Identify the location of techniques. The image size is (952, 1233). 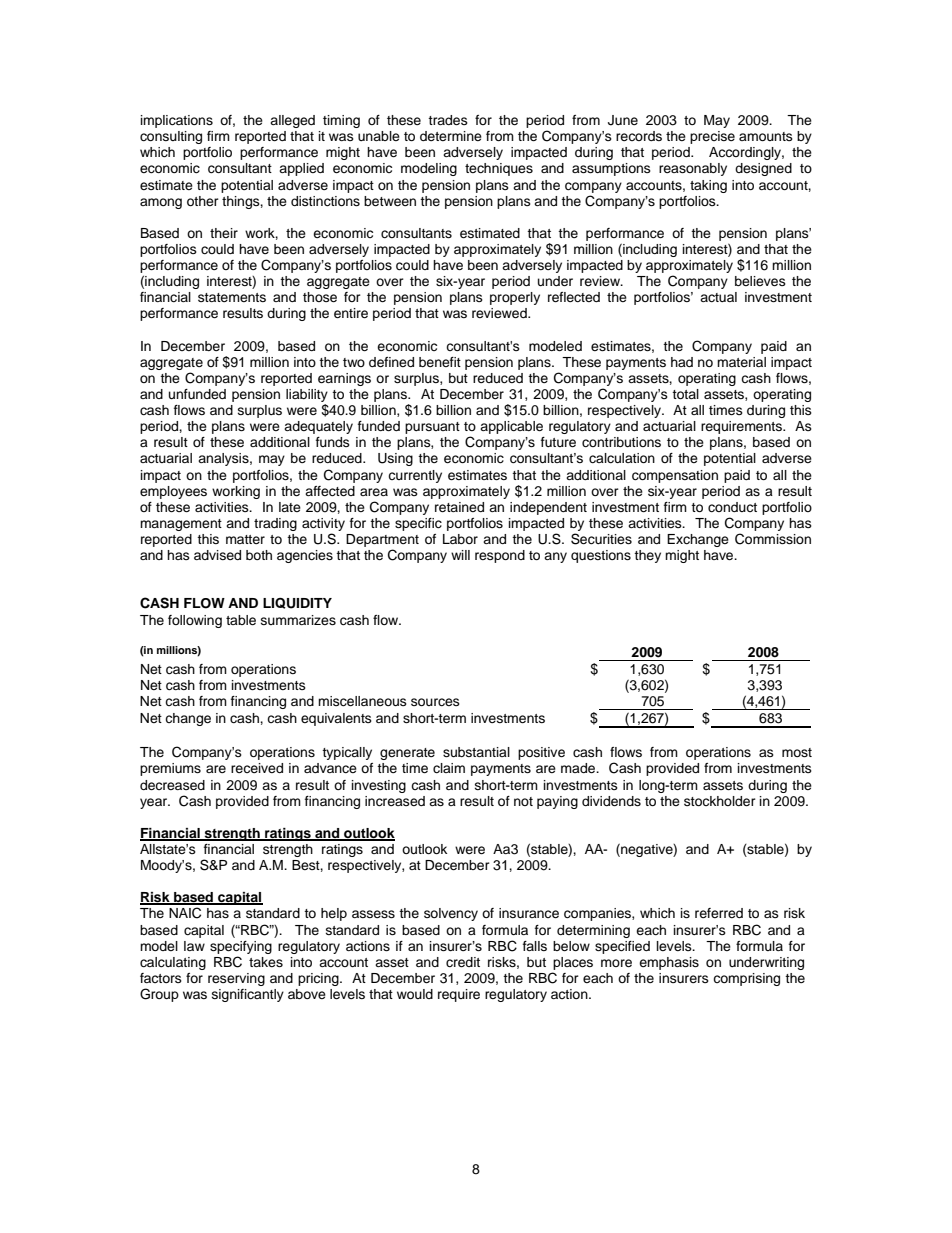
(499, 169).
